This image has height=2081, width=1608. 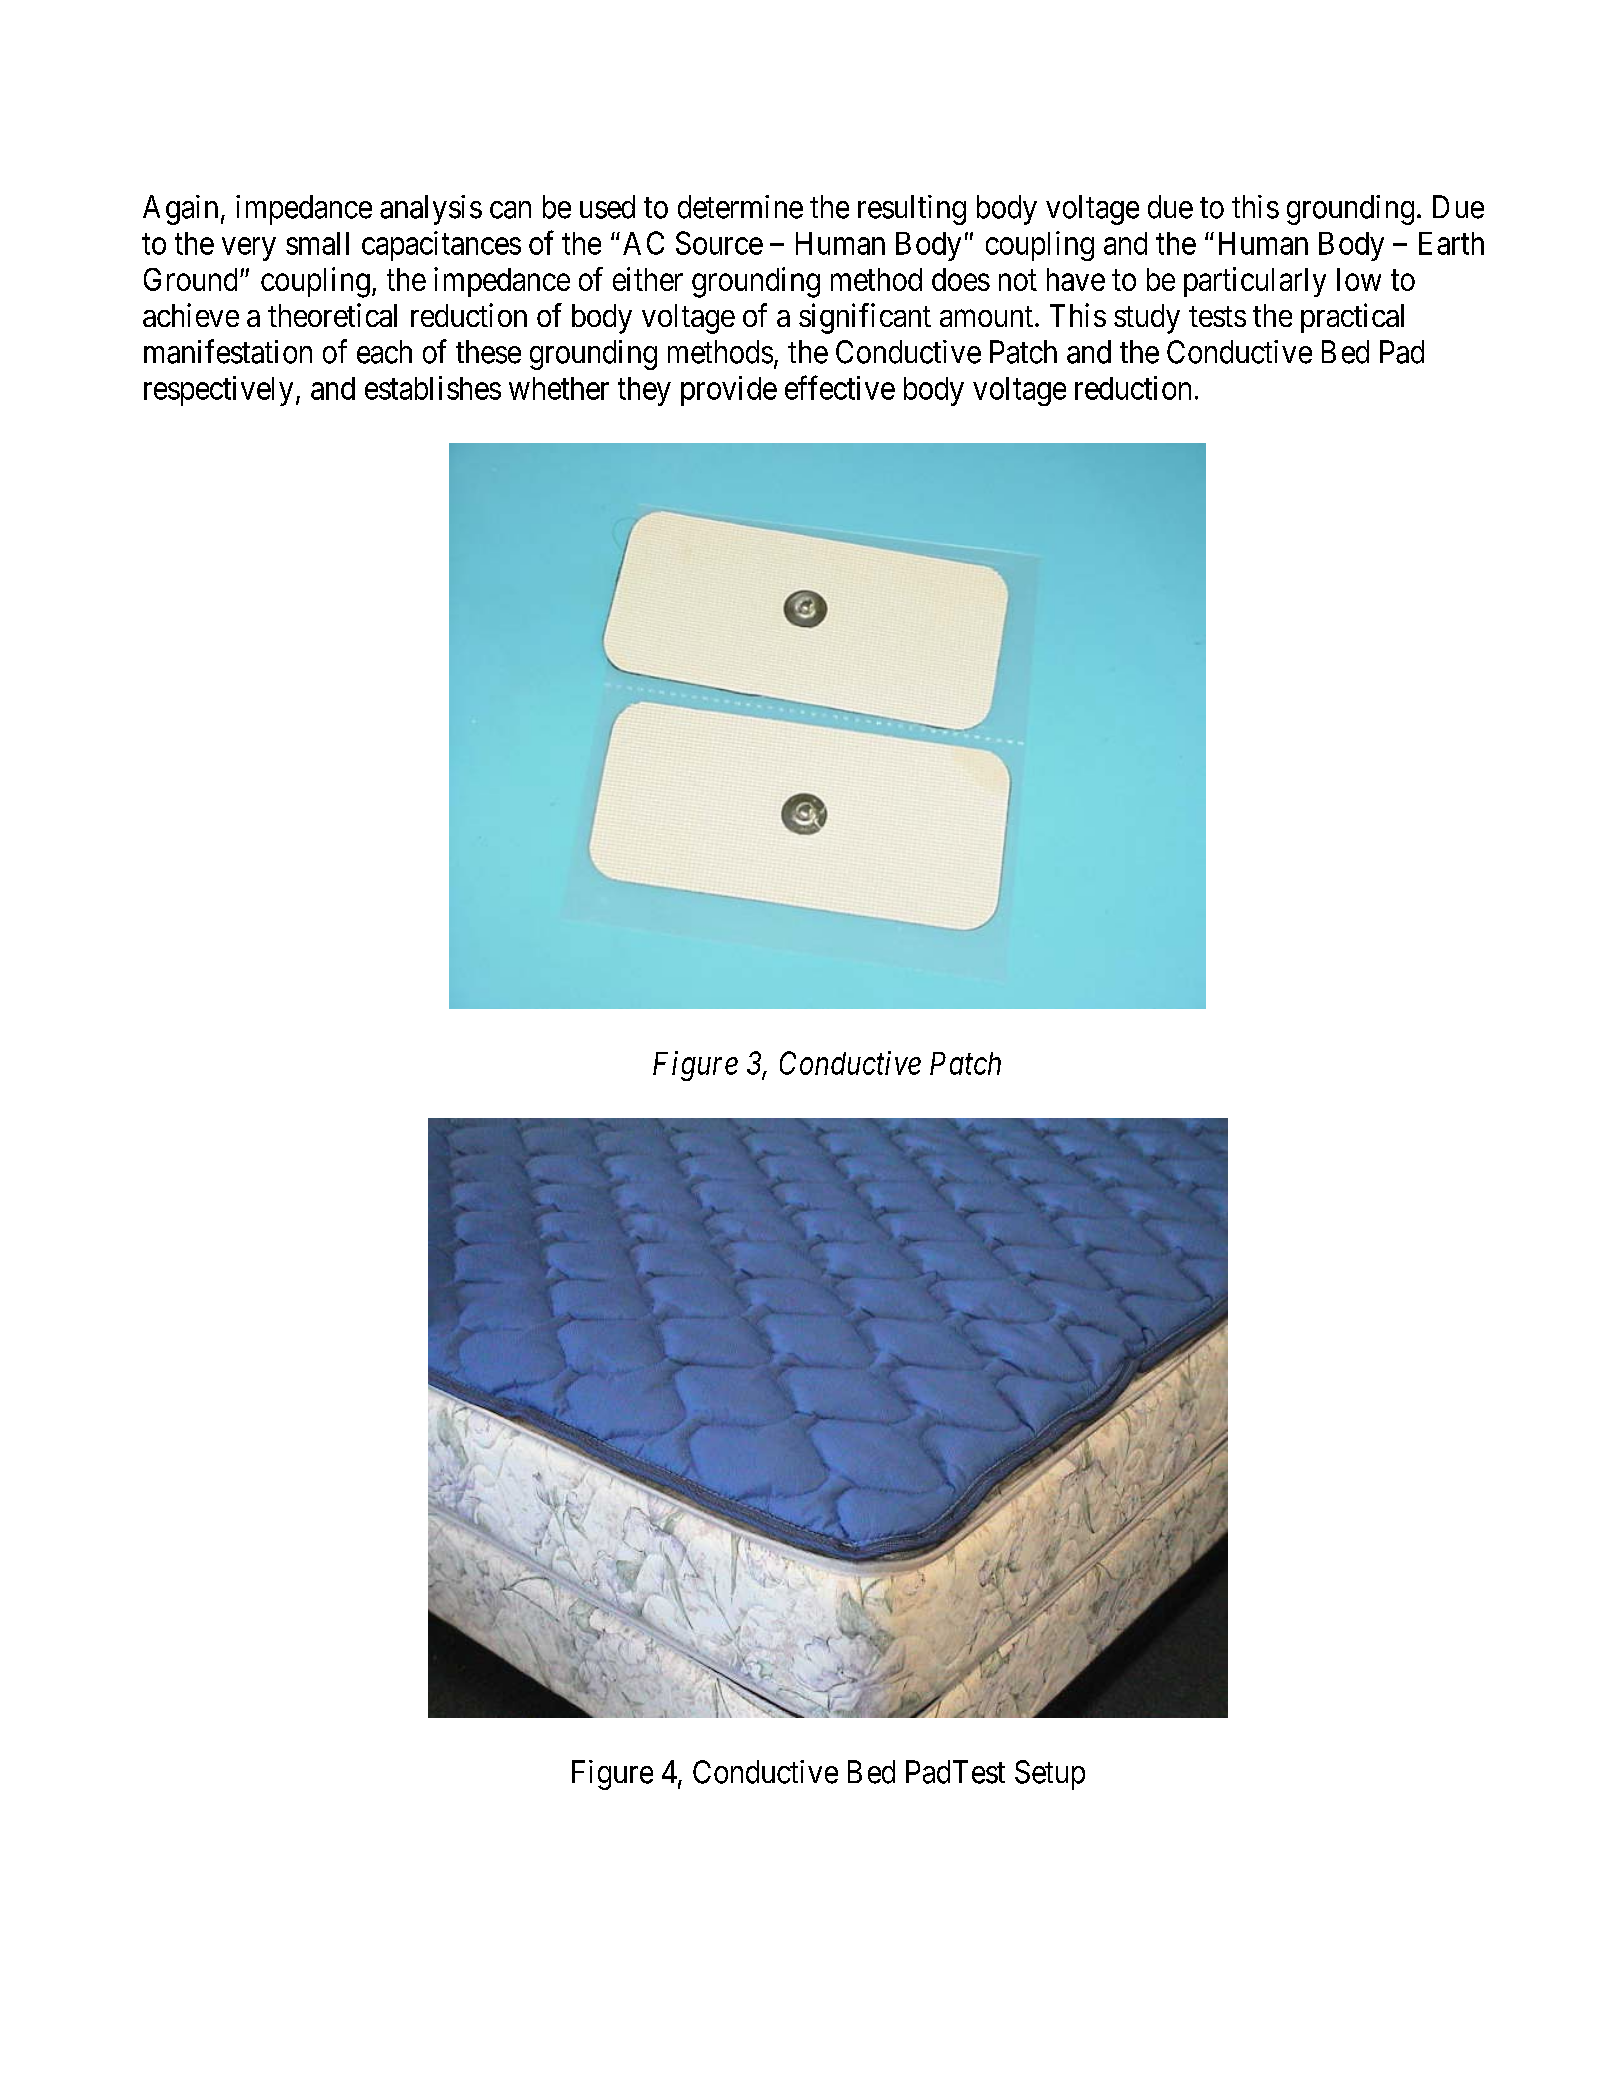 What do you see at coordinates (1352, 318) in the image?
I see `practical` at bounding box center [1352, 318].
